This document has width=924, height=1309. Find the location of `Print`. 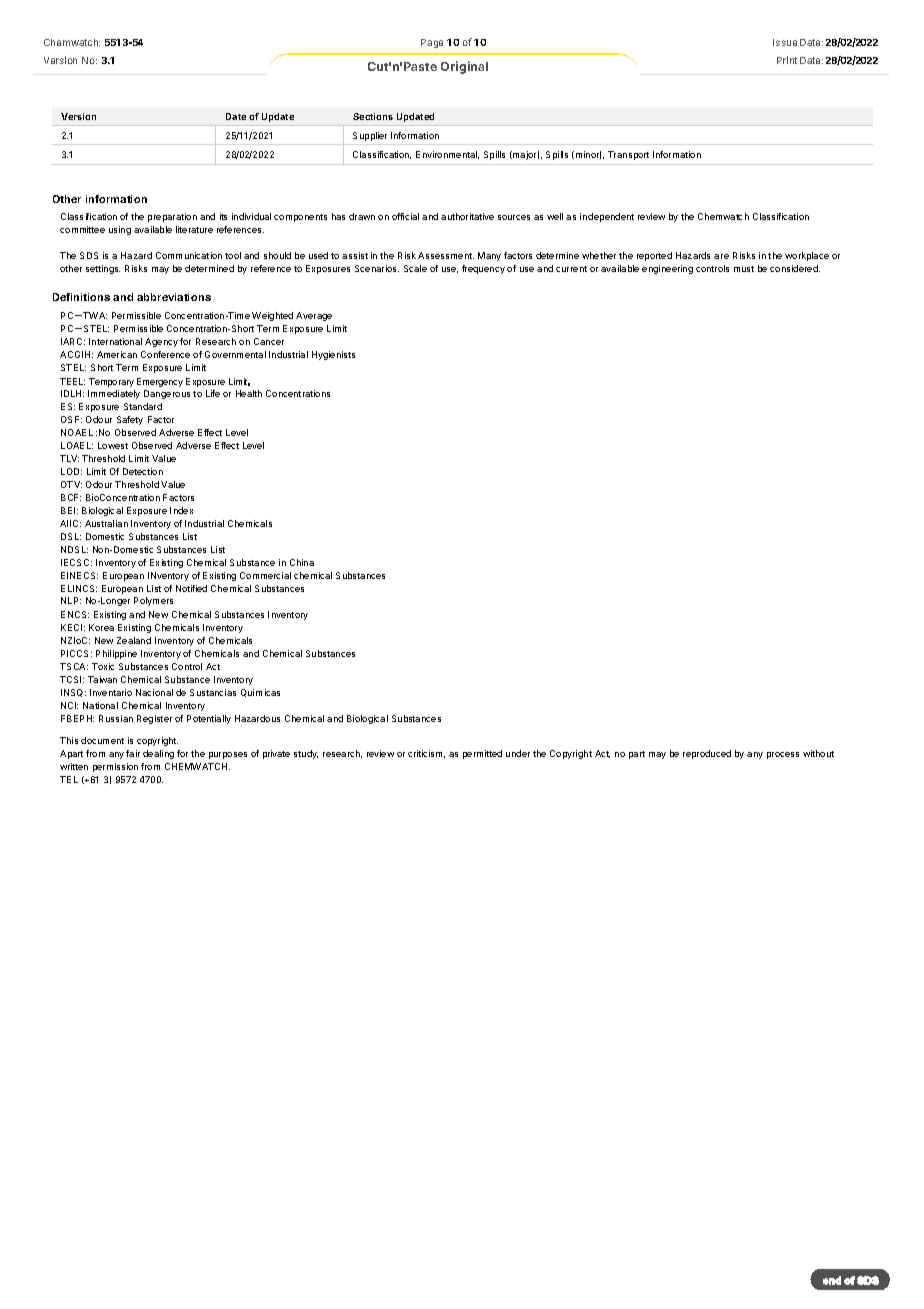

Print is located at coordinates (787, 60).
